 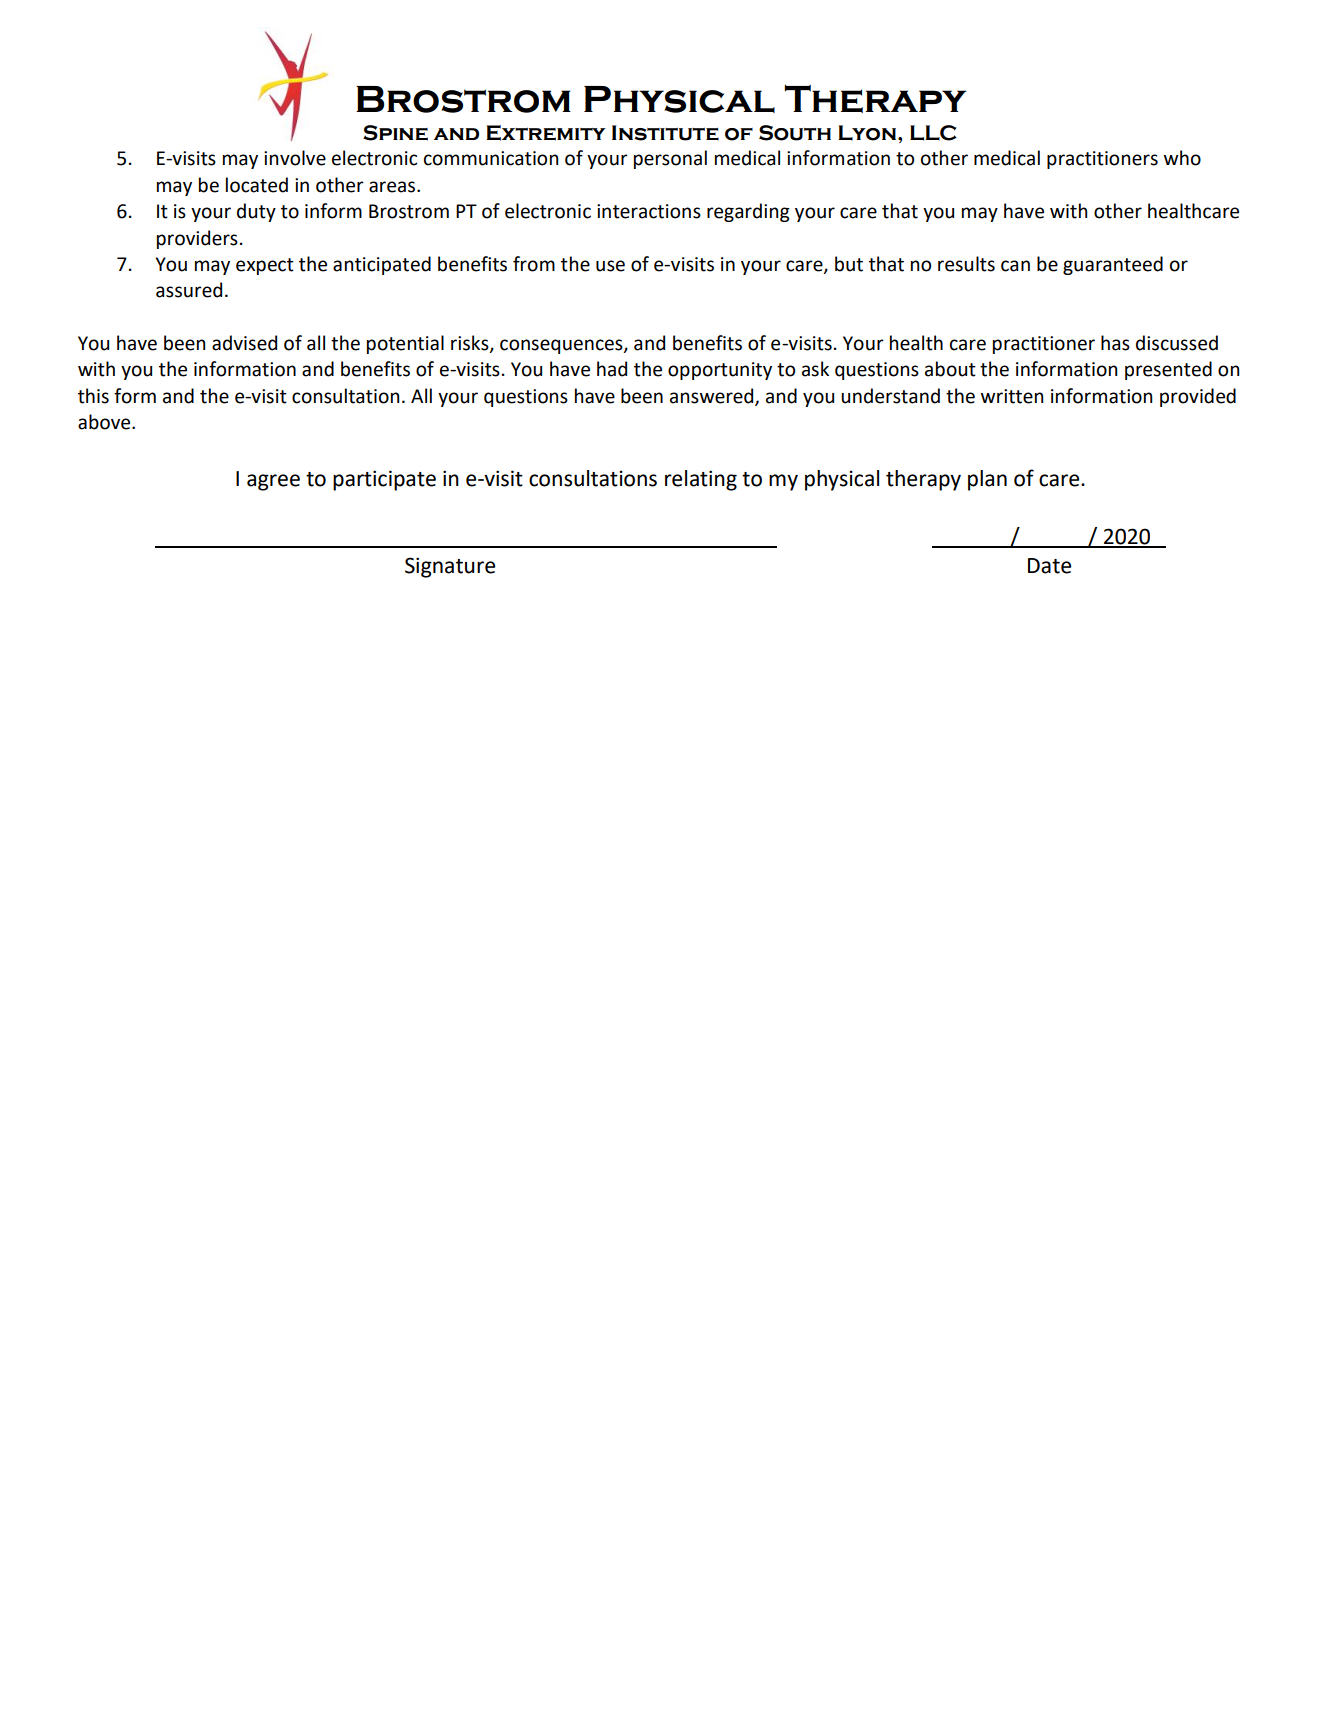 What do you see at coordinates (612, 369) in the page?
I see `had` at bounding box center [612, 369].
